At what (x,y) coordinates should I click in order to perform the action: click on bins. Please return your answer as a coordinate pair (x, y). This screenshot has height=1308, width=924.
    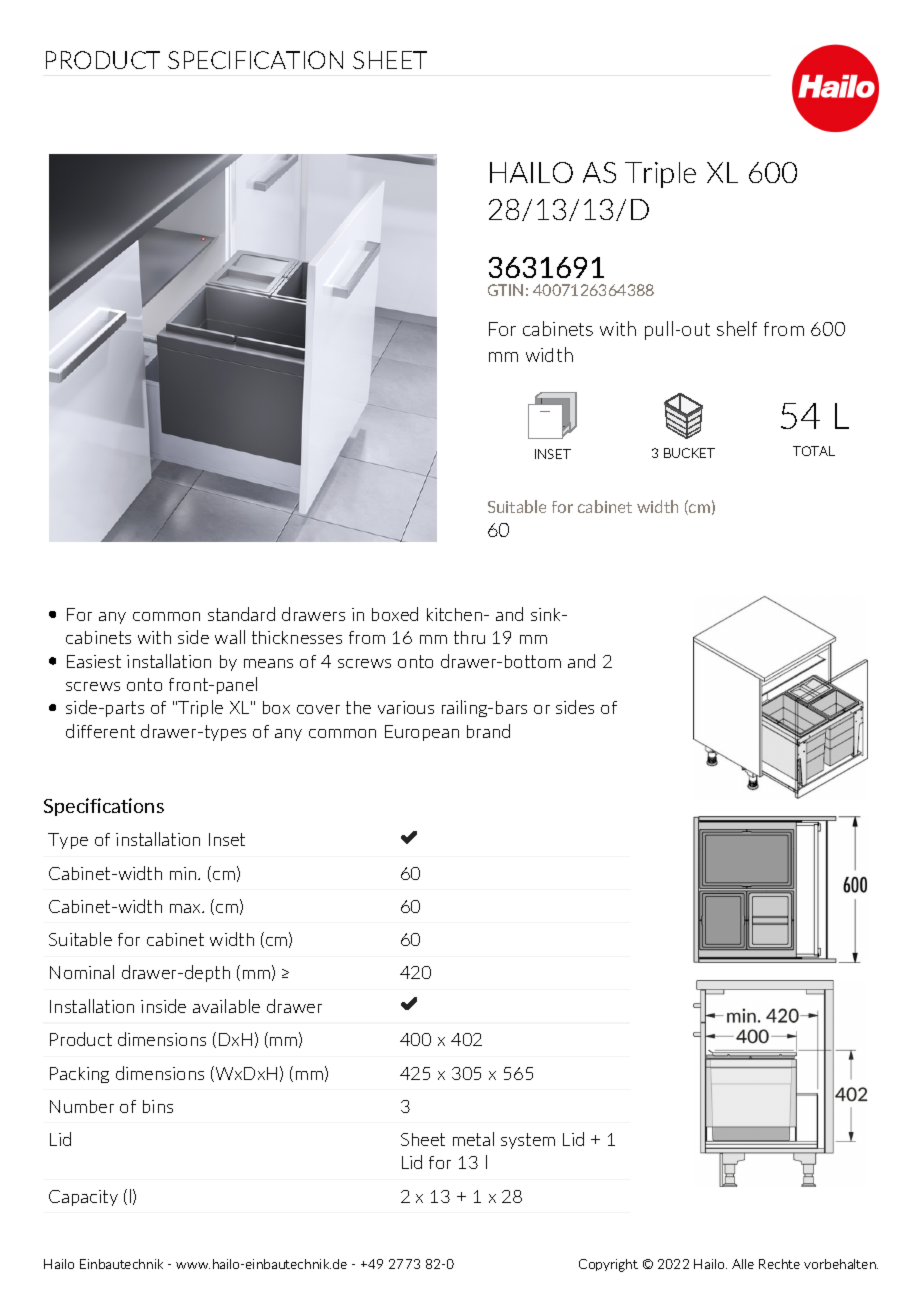
    Looking at the image, I should click on (158, 1106).
